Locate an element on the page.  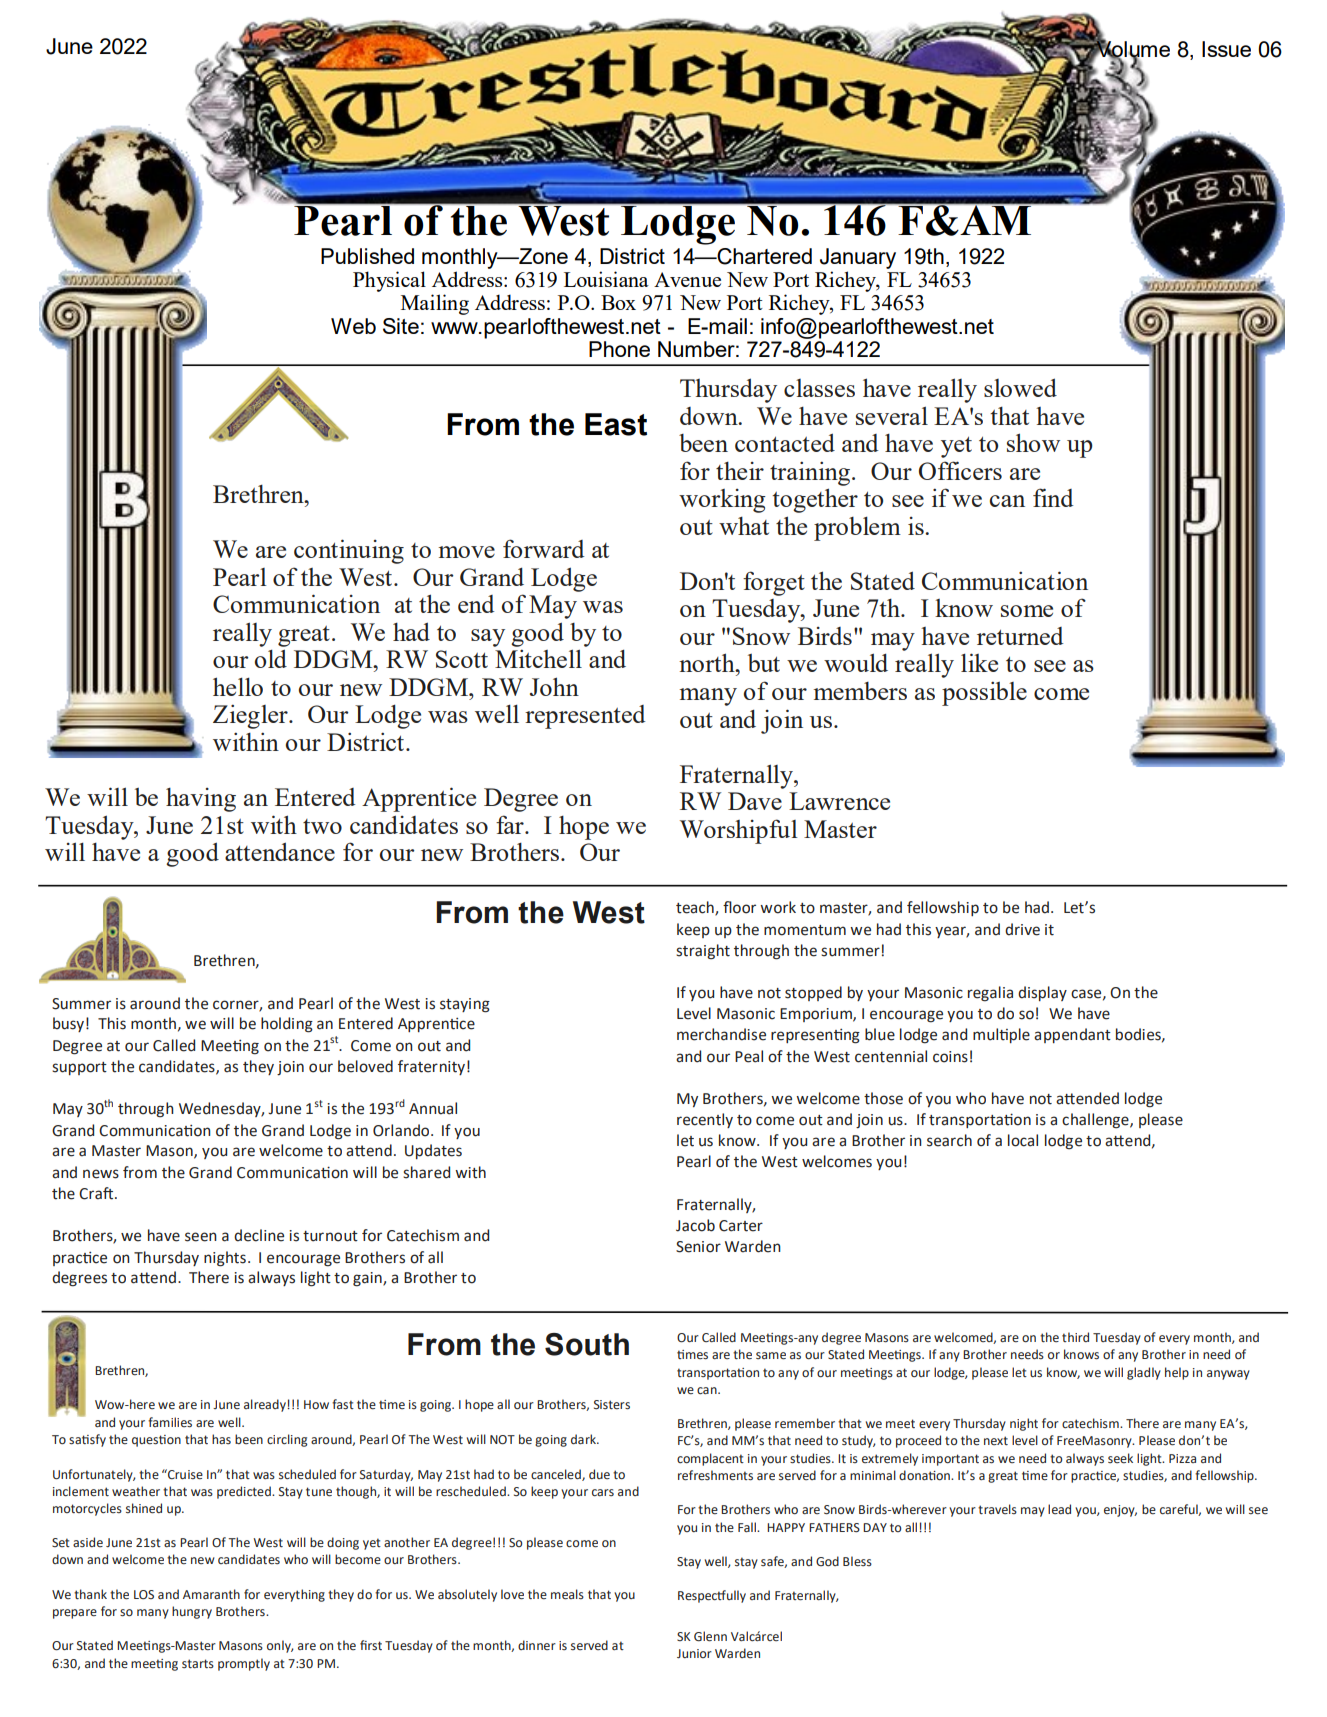
lead is located at coordinates (1059, 1509).
